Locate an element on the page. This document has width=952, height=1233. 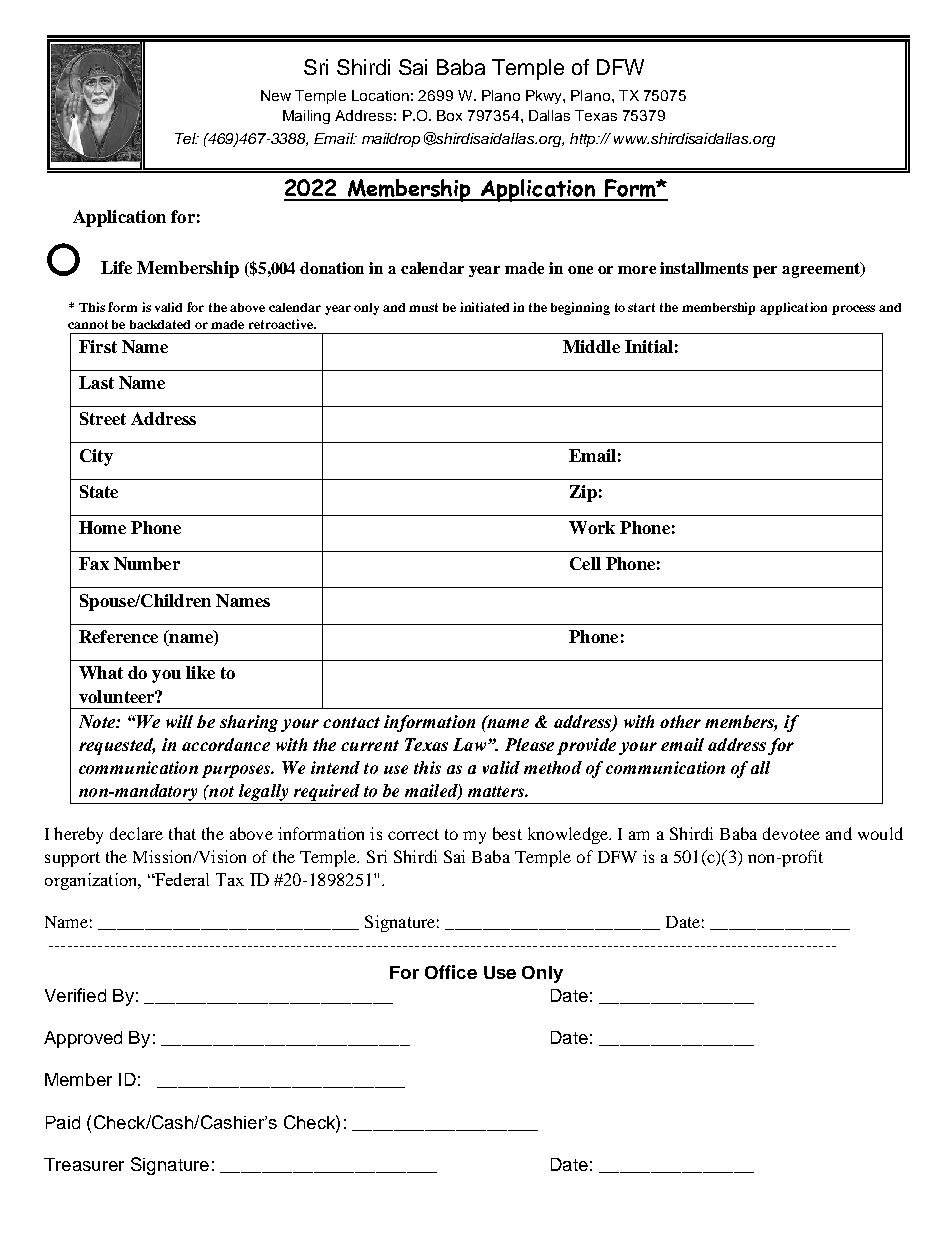
http is located at coordinates (584, 140).
